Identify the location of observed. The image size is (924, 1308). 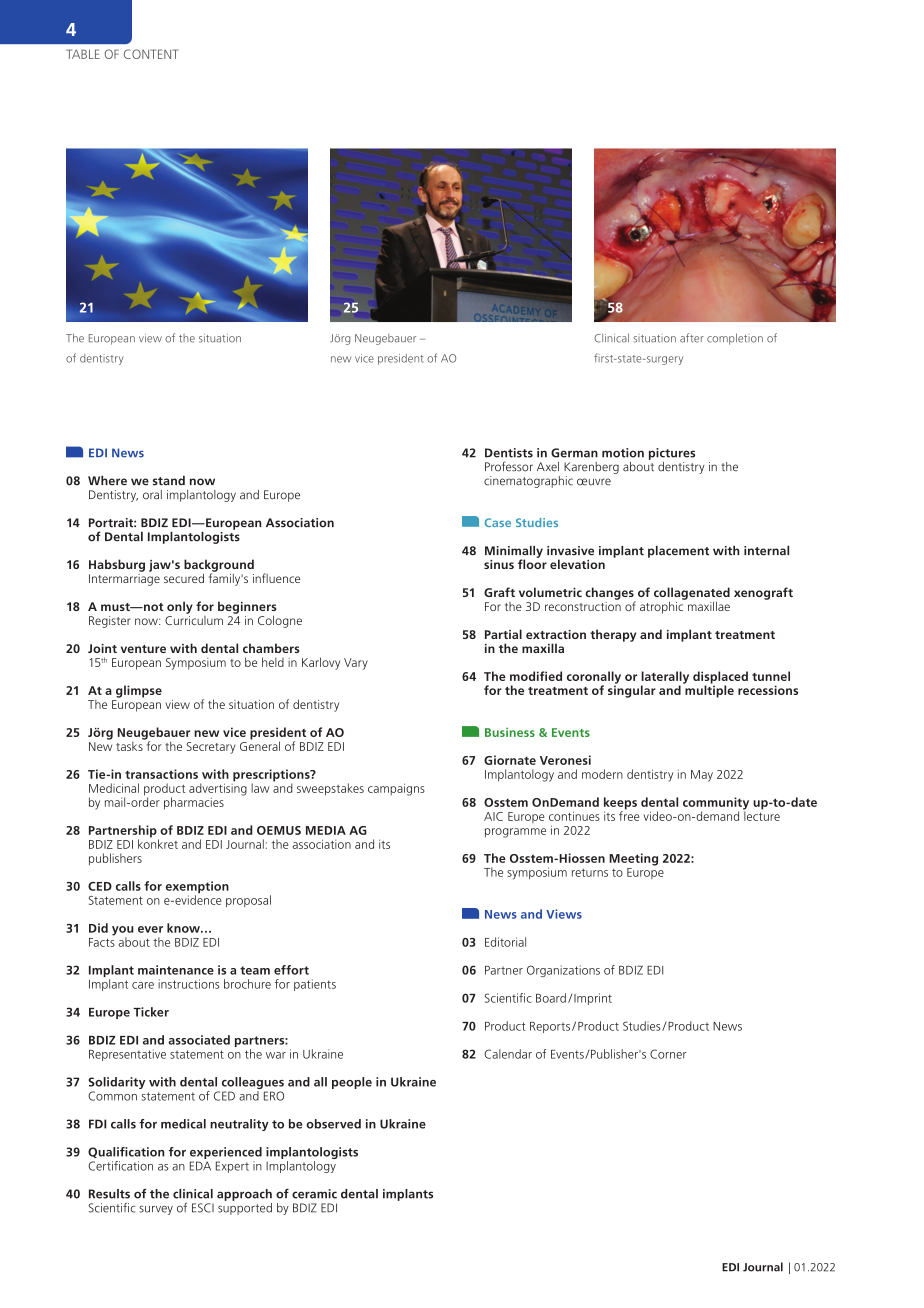
(333, 1124).
